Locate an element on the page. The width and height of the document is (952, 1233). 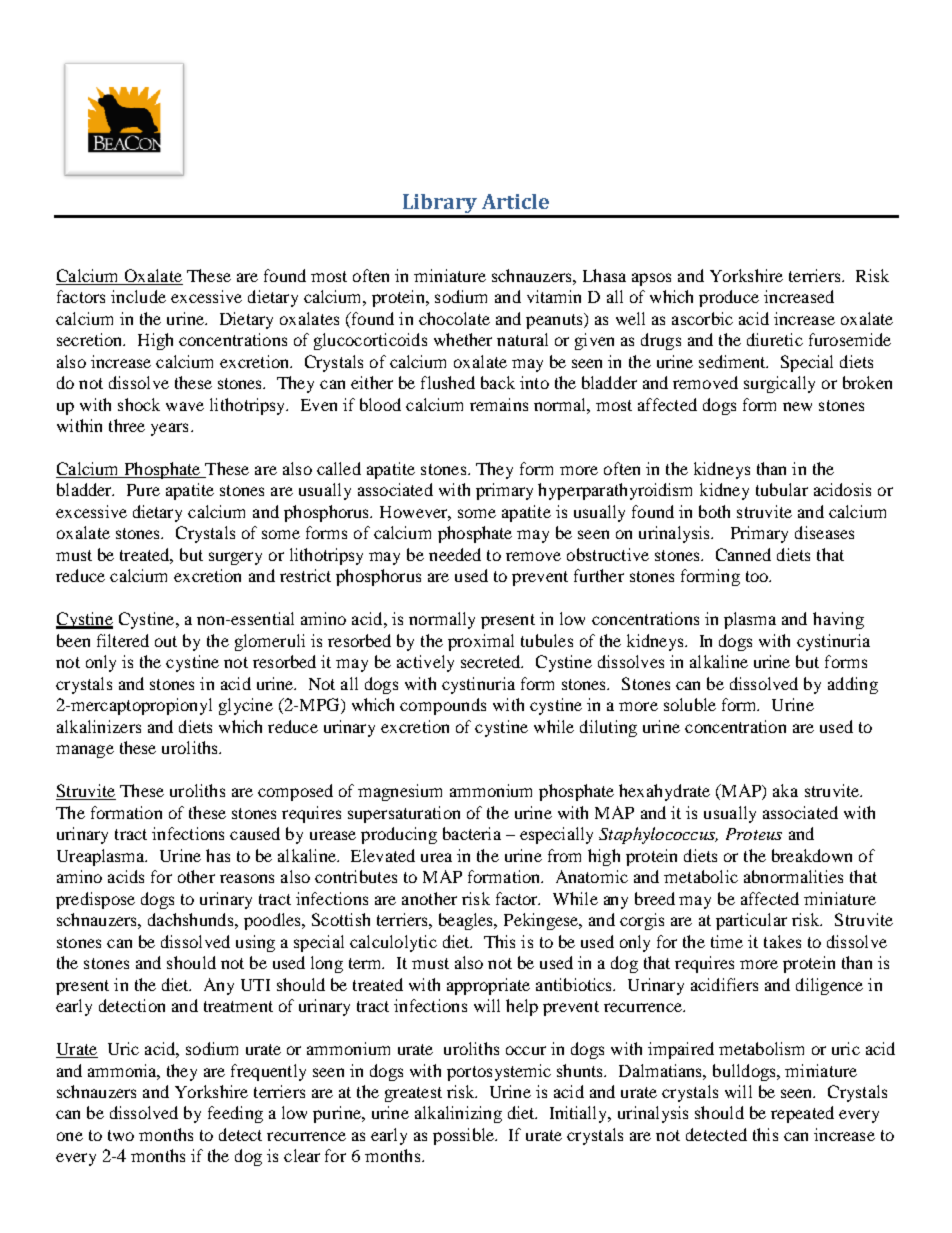
years is located at coordinates (169, 429).
